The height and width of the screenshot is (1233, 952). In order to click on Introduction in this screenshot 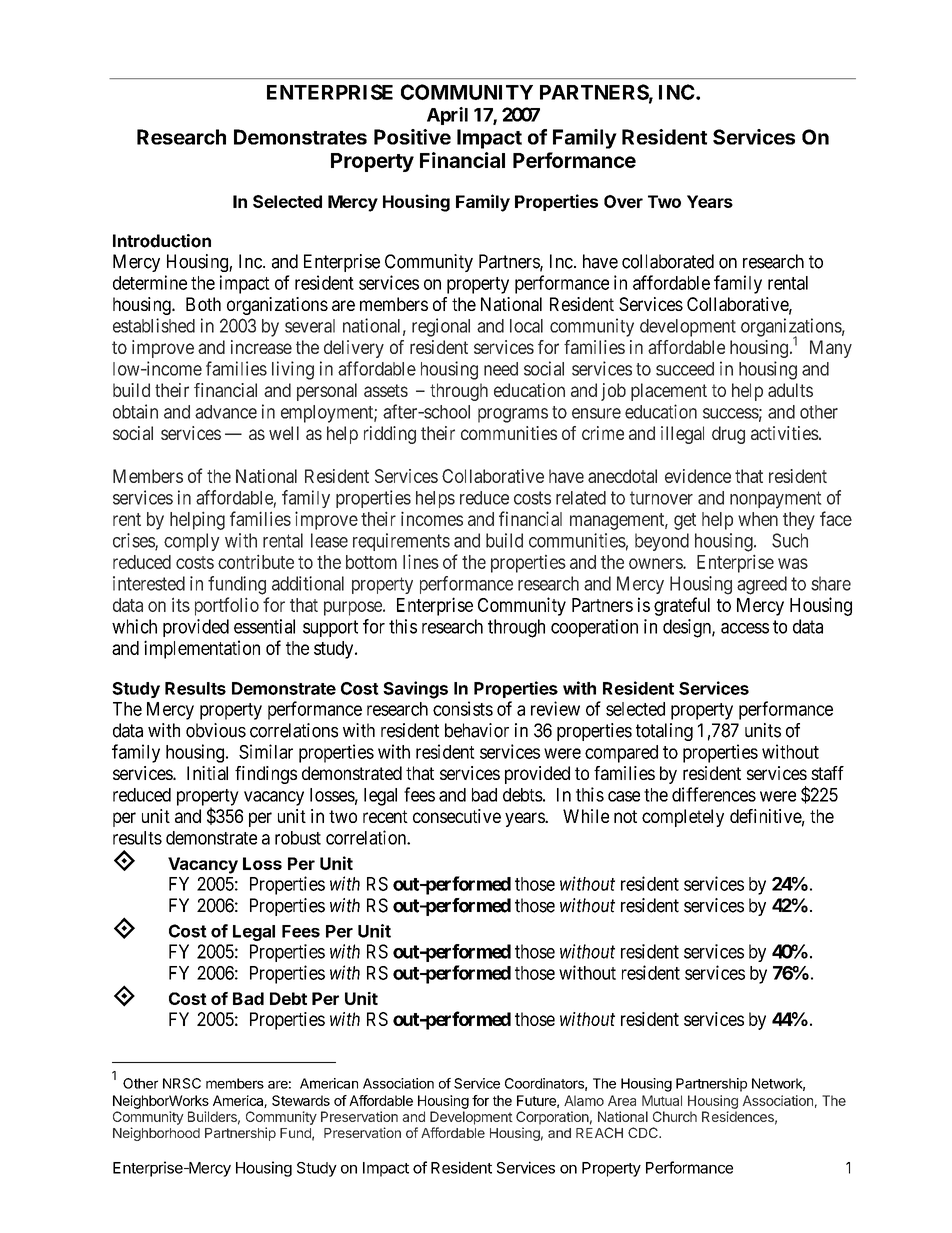, I will do `click(162, 241)`.
